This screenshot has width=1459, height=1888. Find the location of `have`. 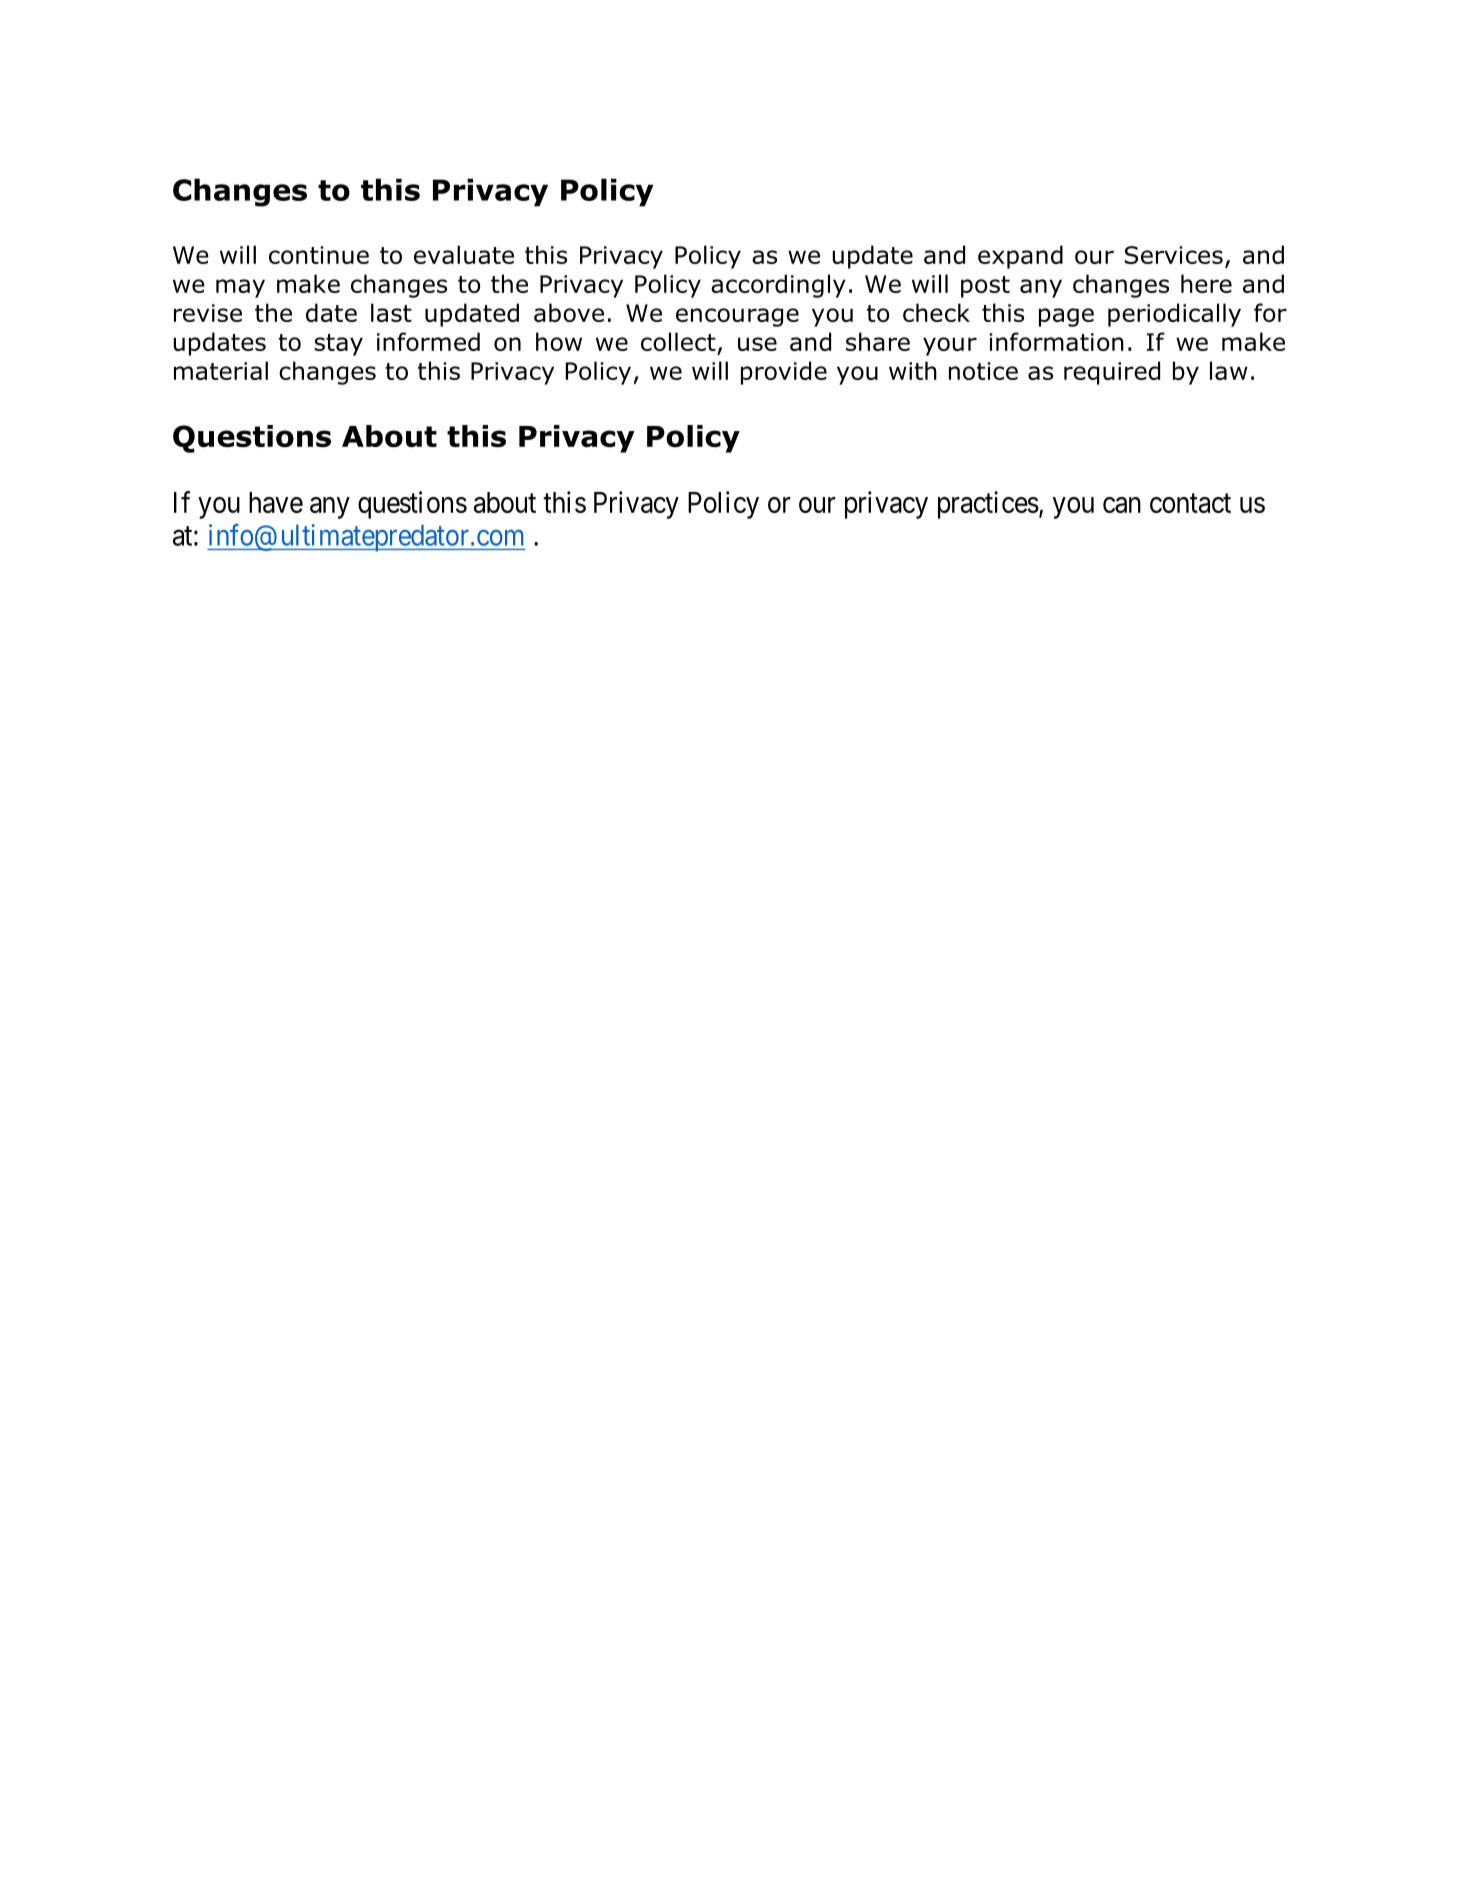

have is located at coordinates (276, 502).
